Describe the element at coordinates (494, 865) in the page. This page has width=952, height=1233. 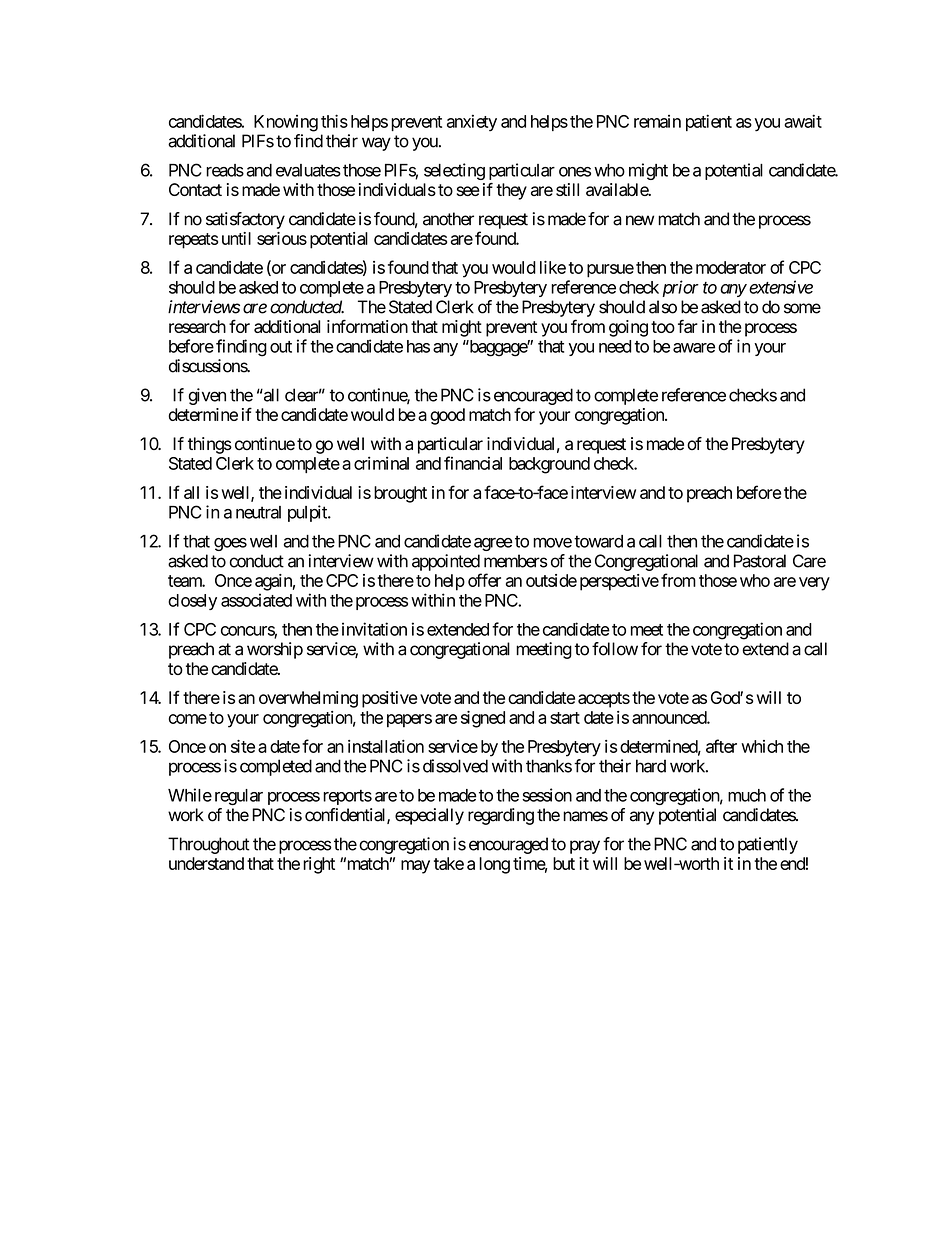
I see `long` at that location.
